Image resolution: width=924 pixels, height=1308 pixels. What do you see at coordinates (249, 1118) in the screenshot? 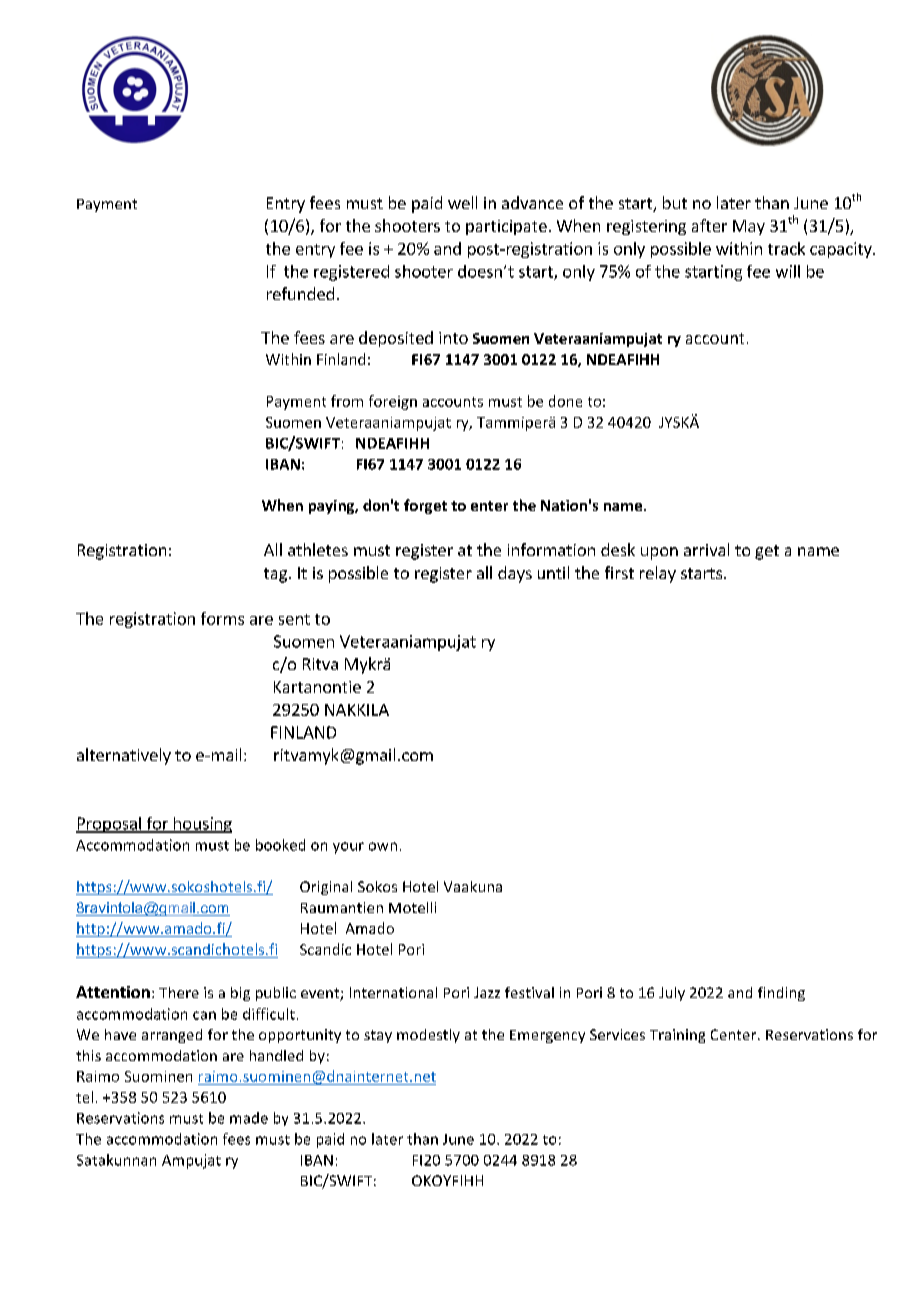
I see `made` at bounding box center [249, 1118].
